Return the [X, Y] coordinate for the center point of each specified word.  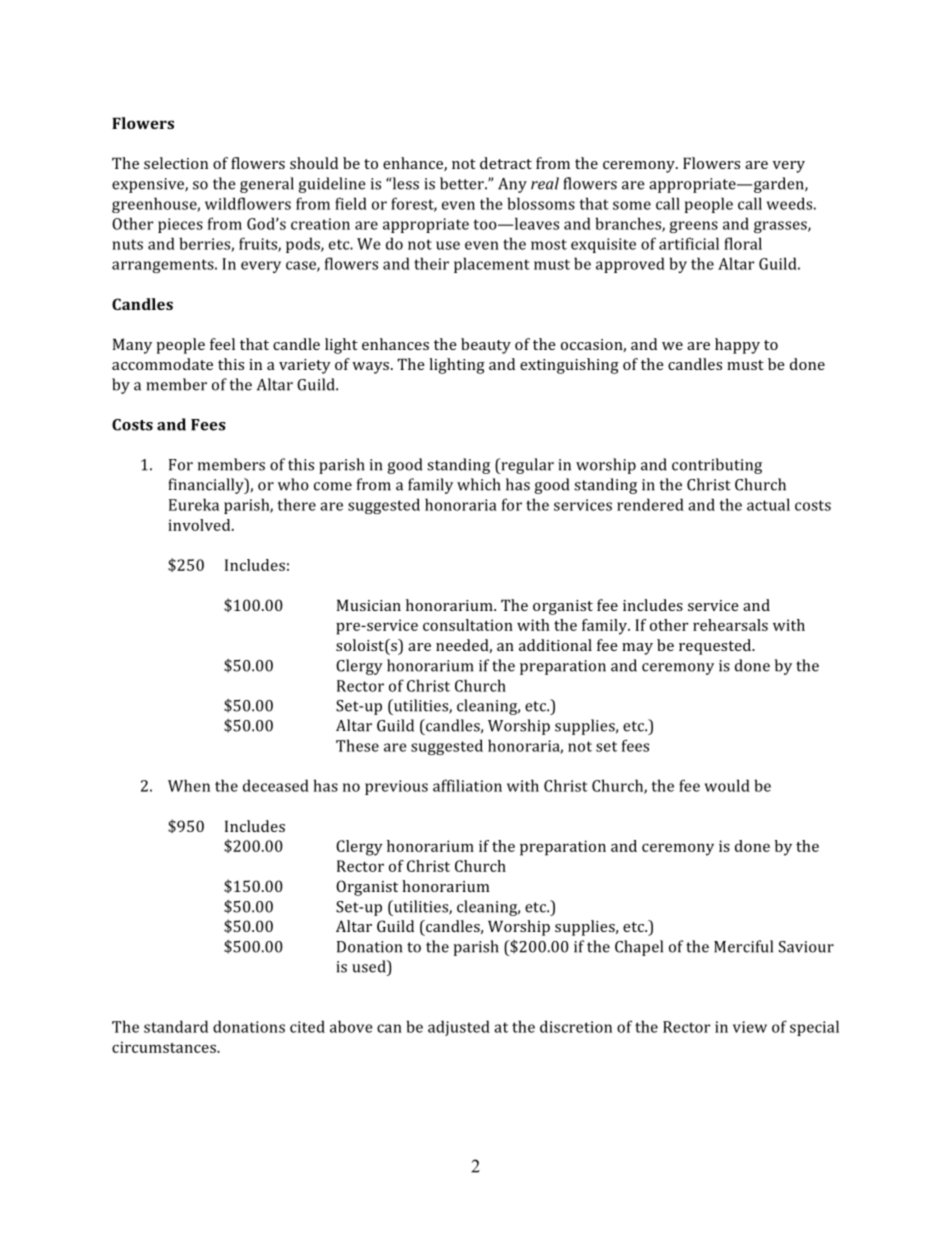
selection [176, 163]
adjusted [459, 1028]
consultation [468, 625]
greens [694, 227]
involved [200, 525]
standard [176, 1026]
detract [506, 163]
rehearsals [730, 625]
